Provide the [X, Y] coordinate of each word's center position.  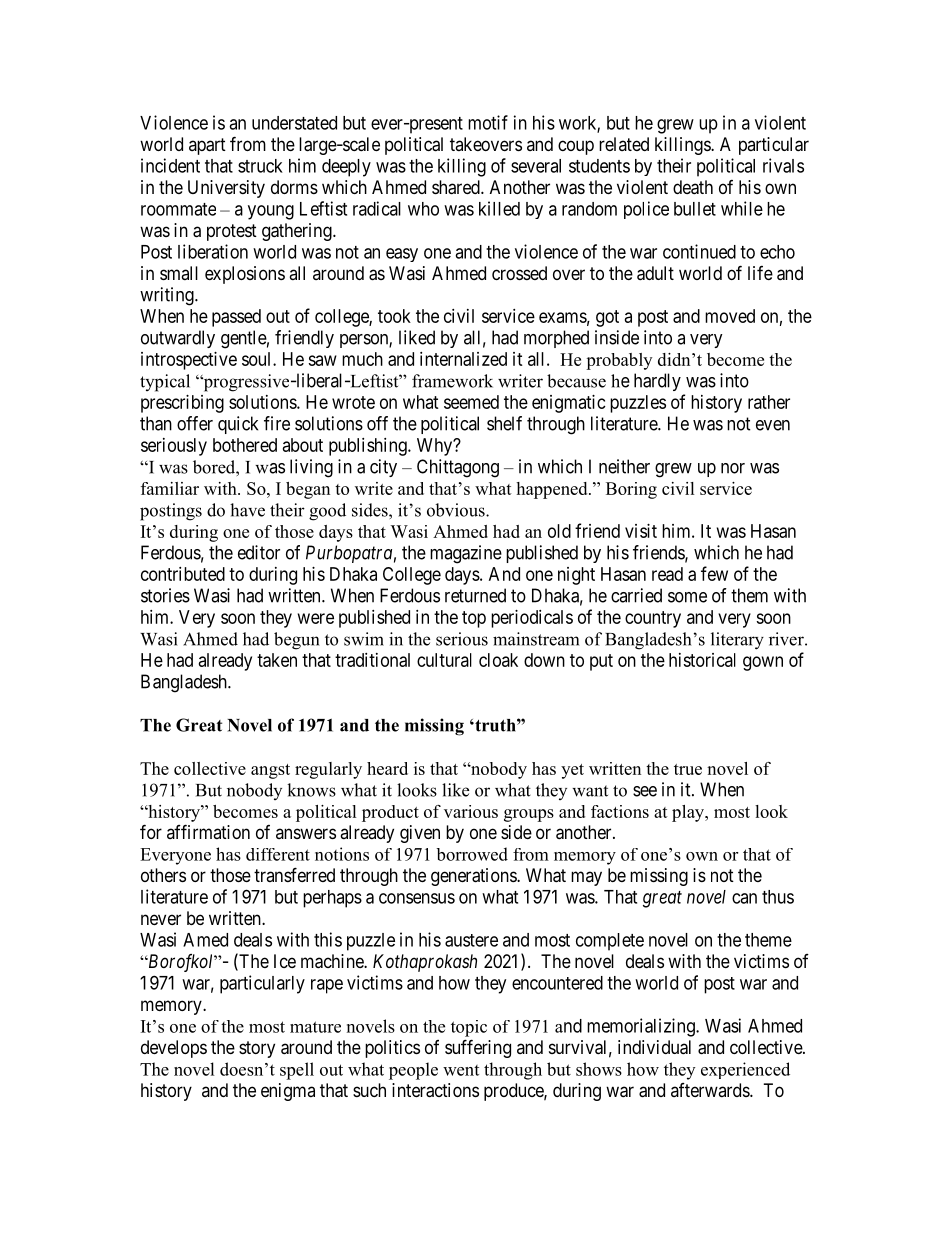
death [693, 187]
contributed [183, 574]
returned [475, 595]
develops [174, 1049]
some [687, 597]
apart [207, 146]
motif [488, 122]
